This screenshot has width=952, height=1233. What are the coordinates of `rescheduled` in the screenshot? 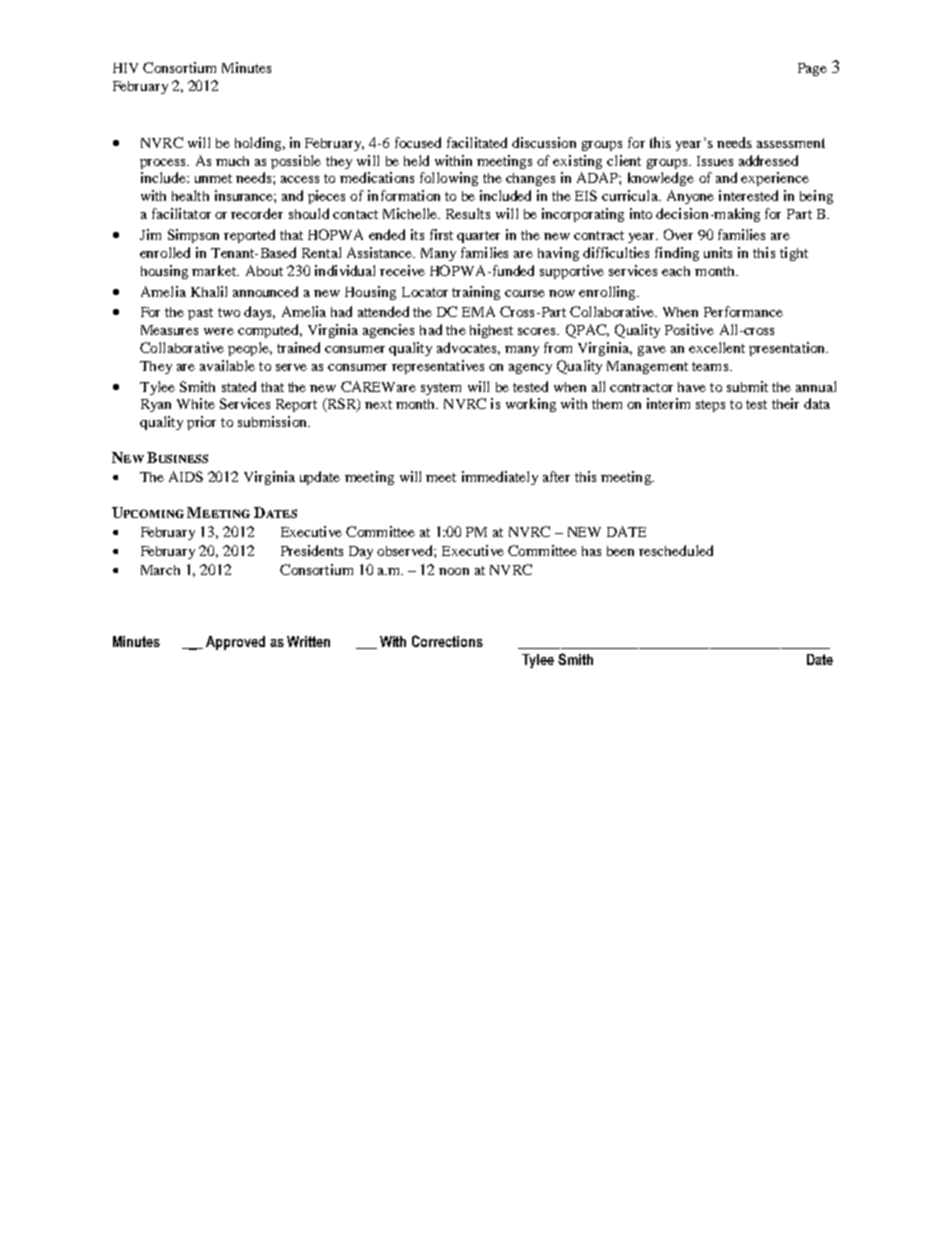 It's located at (676, 550).
